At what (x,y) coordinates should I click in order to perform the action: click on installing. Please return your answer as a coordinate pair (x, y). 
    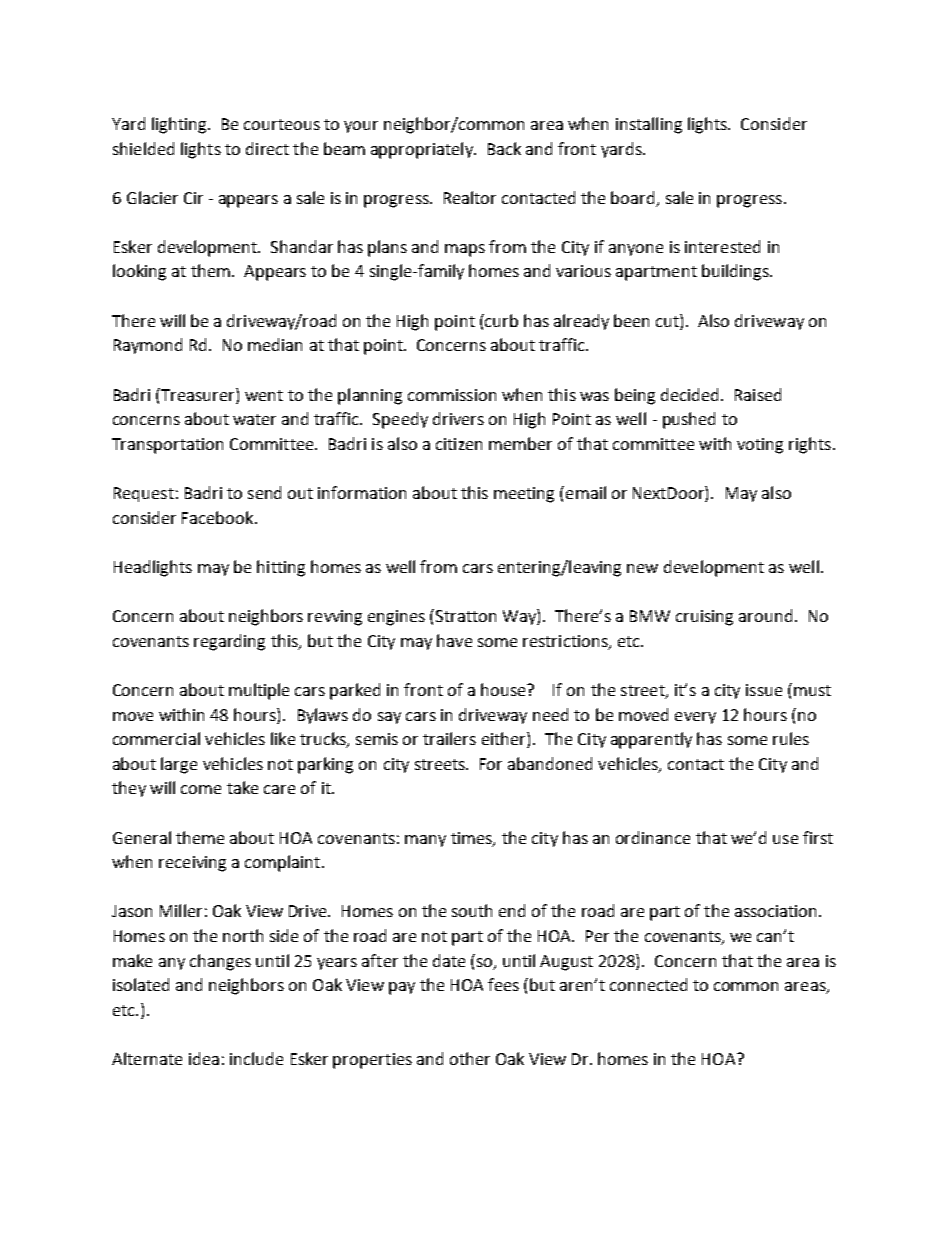
    Looking at the image, I should click on (649, 125).
